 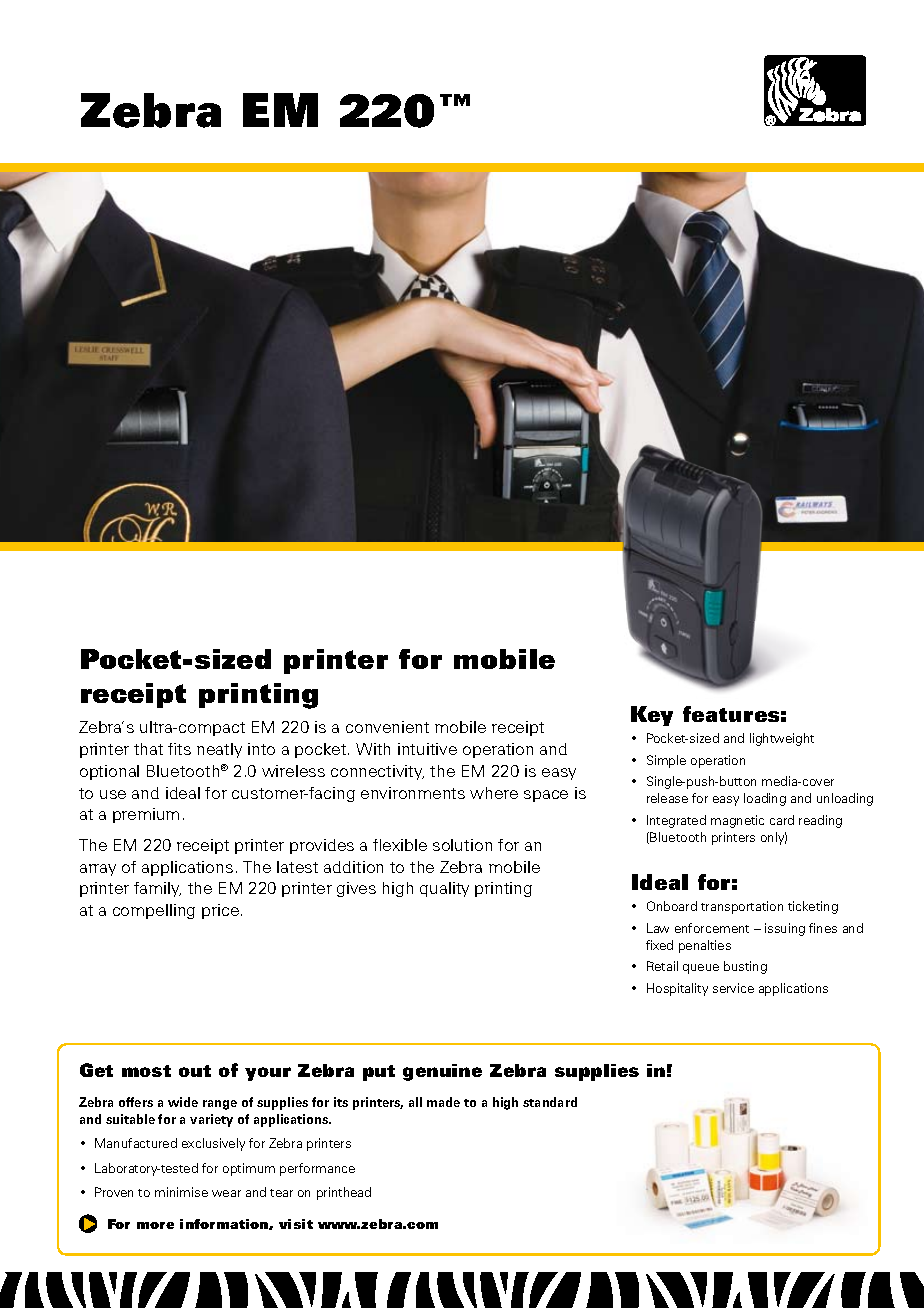 What do you see at coordinates (662, 966) in the screenshot?
I see `Retail` at bounding box center [662, 966].
